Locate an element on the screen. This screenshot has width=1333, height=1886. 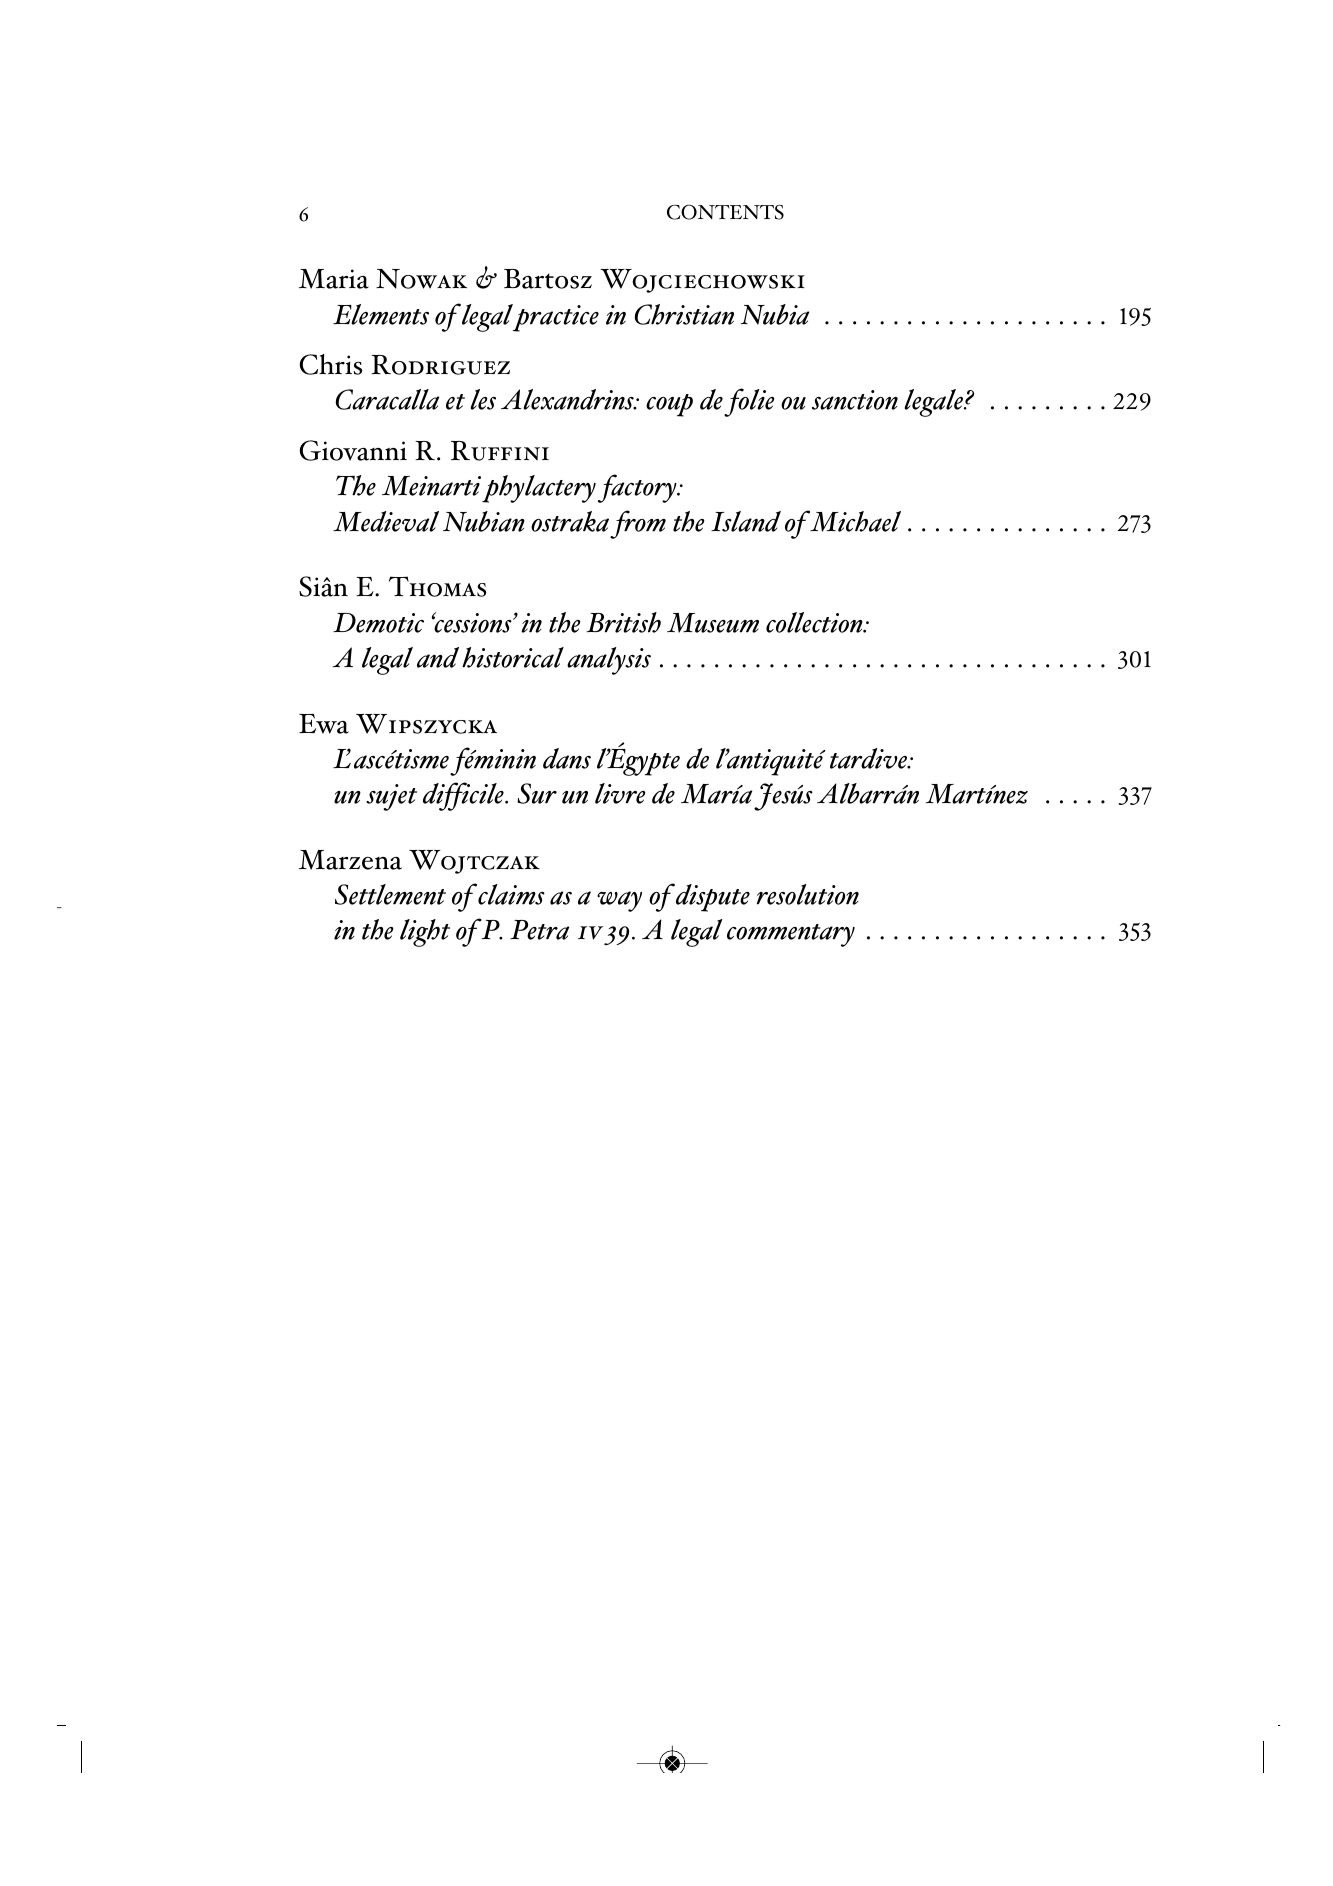
Nowak is located at coordinates (421, 279).
